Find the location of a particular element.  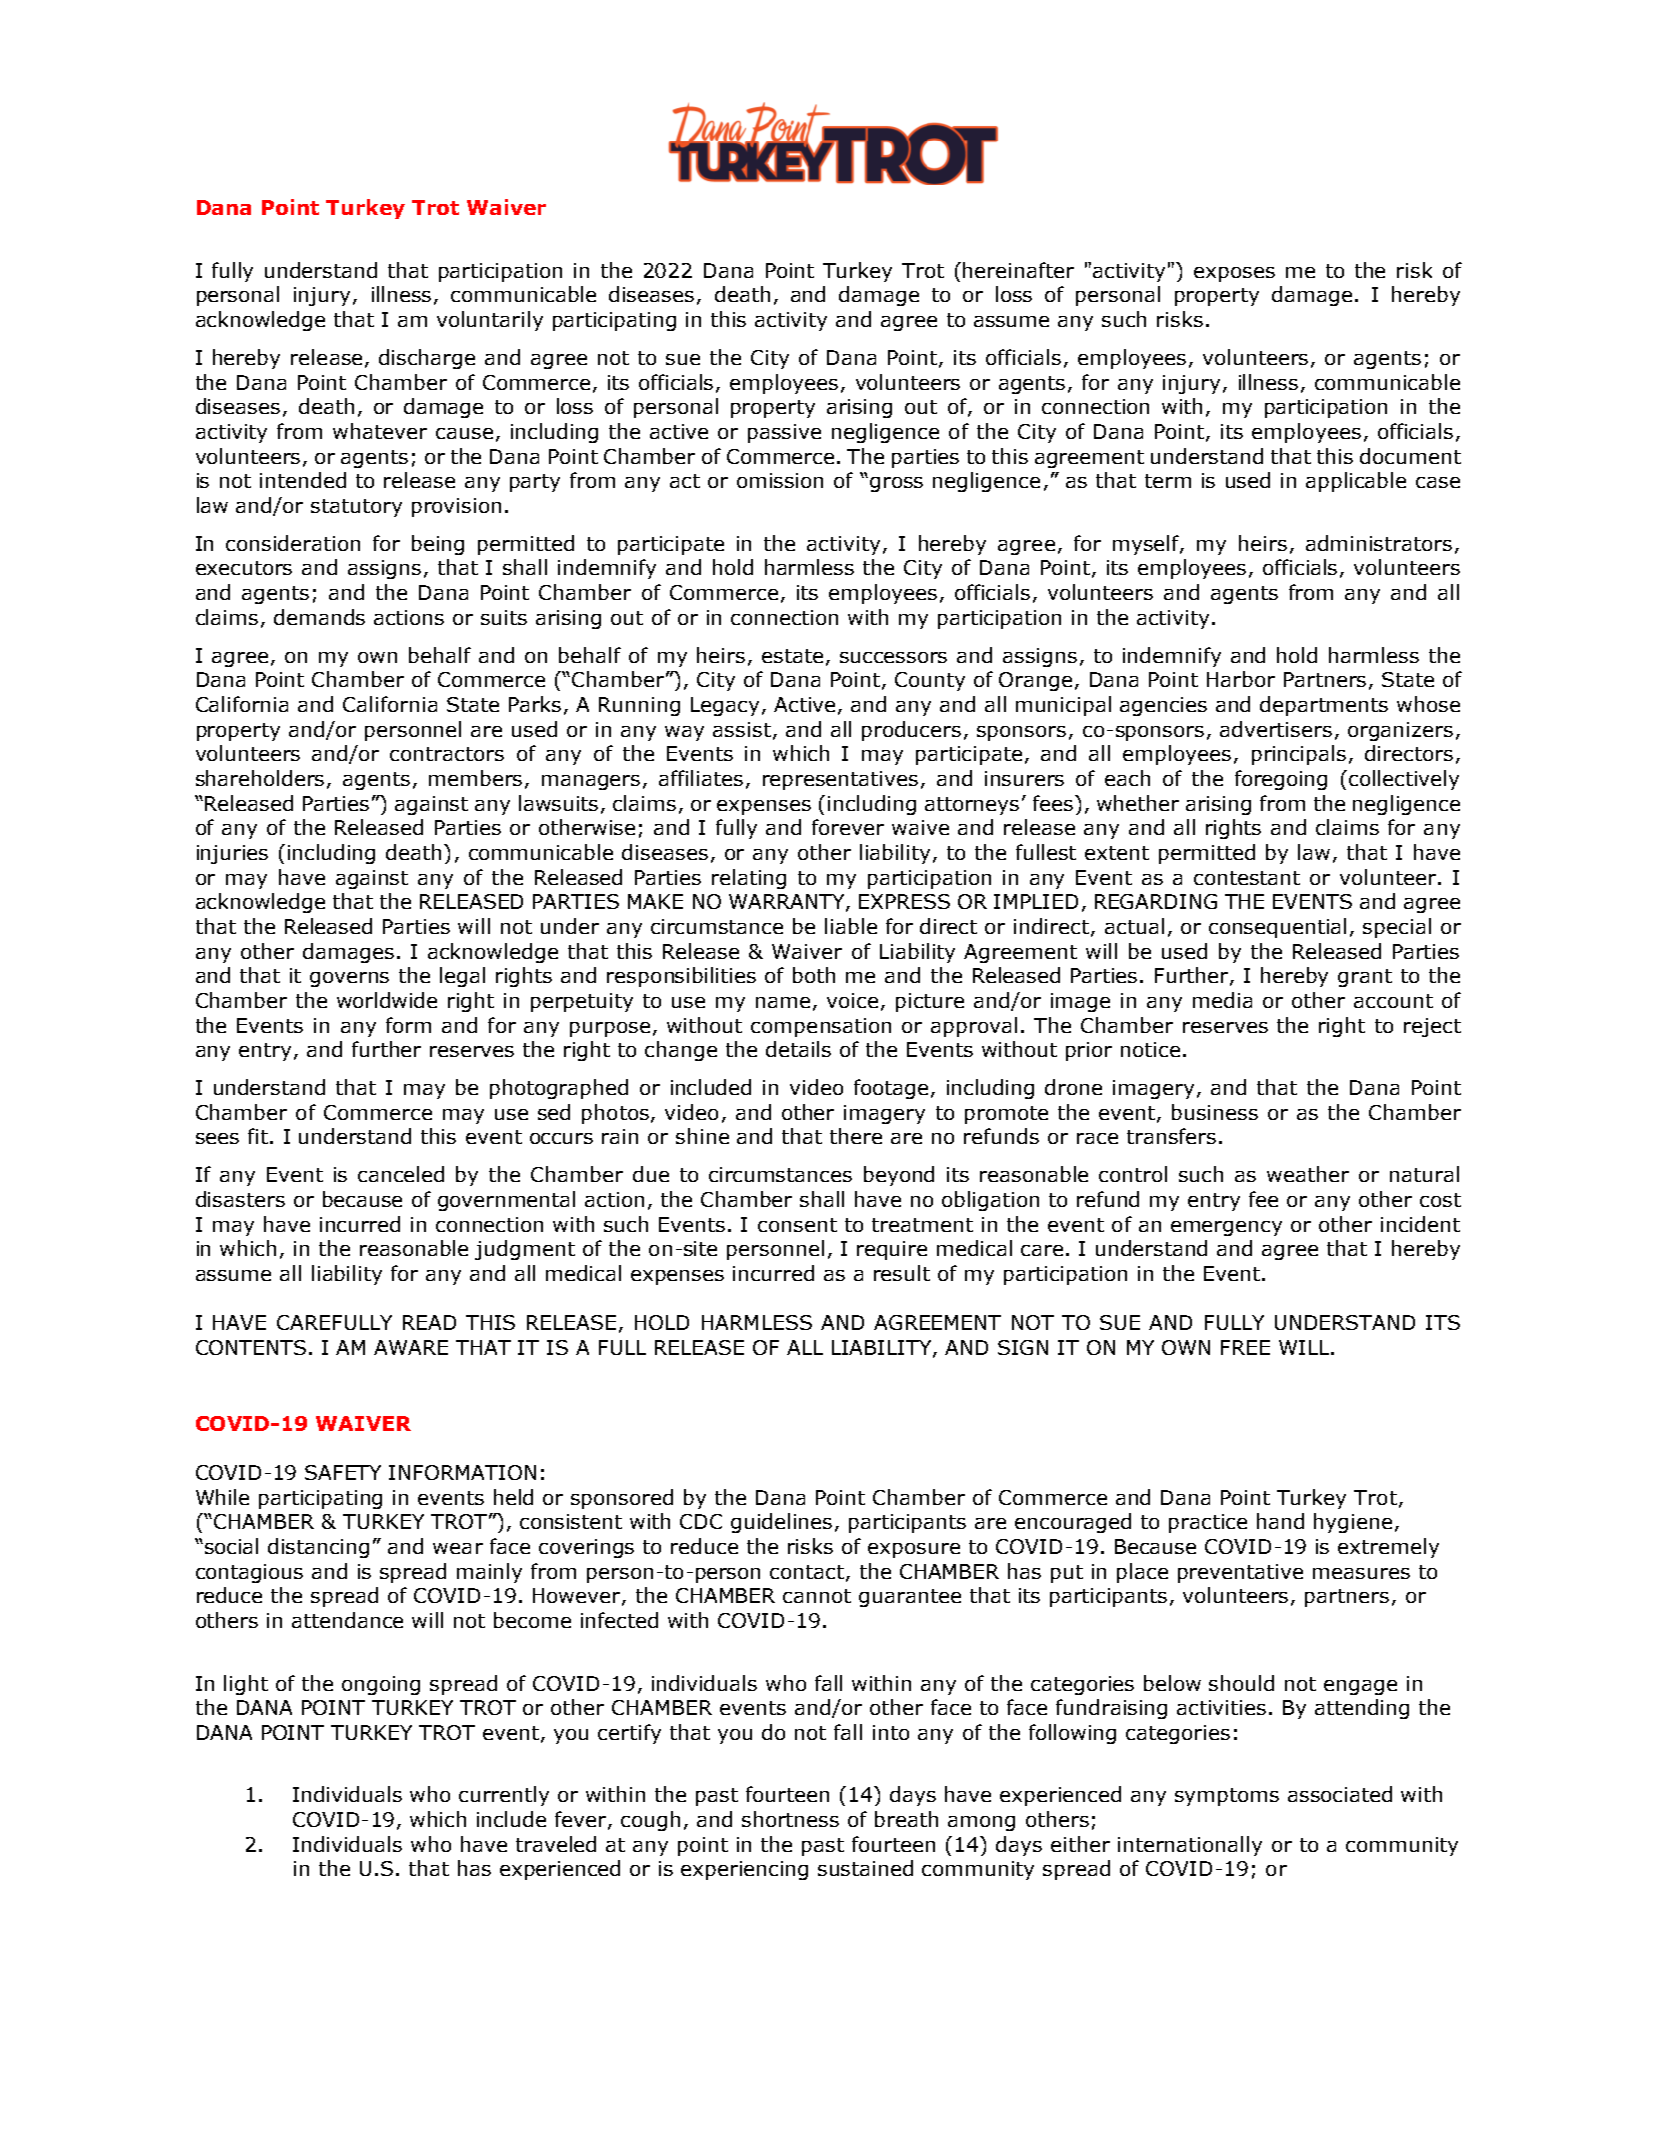

exposes is located at coordinates (1234, 274).
